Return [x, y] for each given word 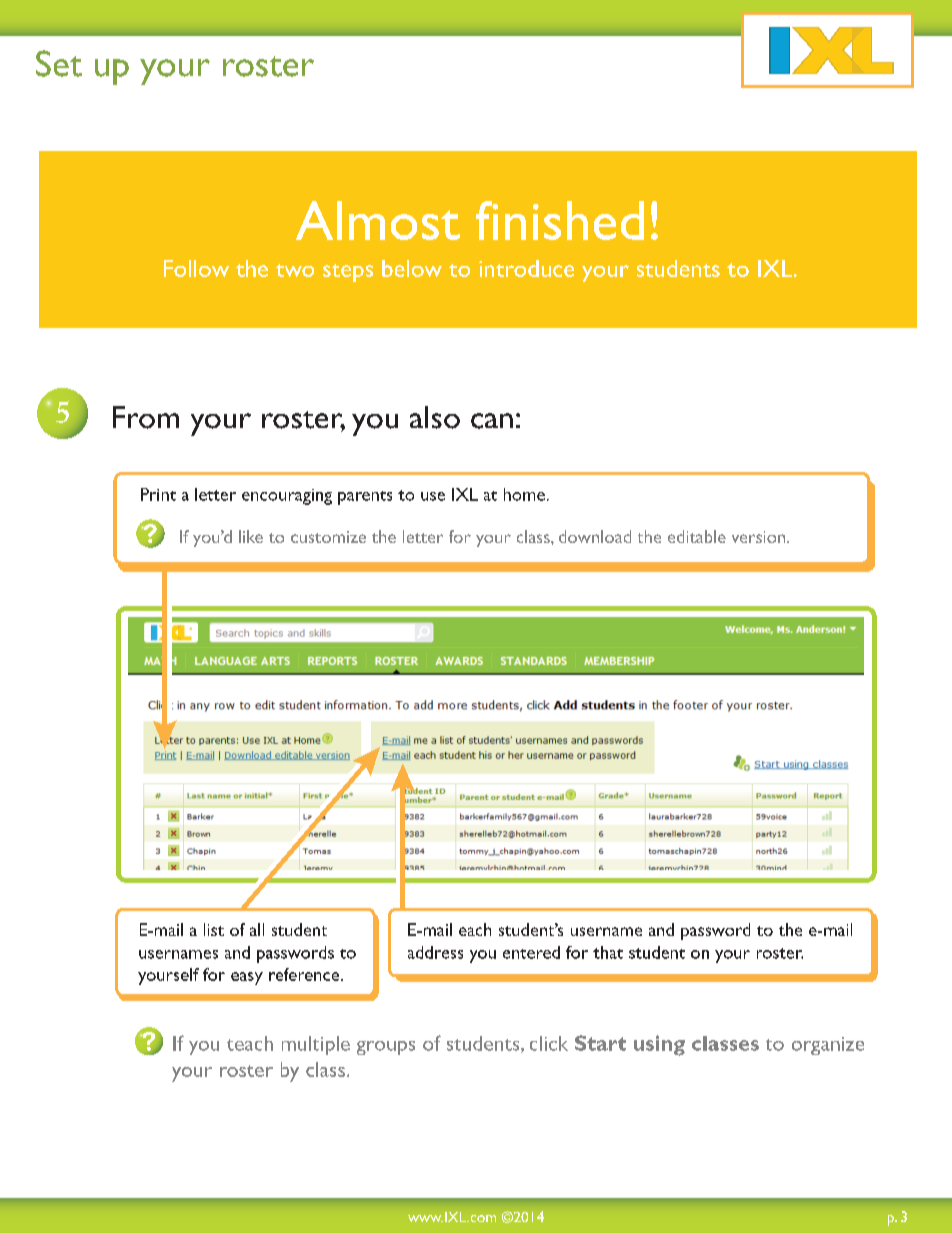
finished [560, 220]
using [659, 1045]
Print [158, 494]
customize [328, 537]
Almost [378, 220]
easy [247, 978]
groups [386, 1048]
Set [59, 63]
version [760, 537]
